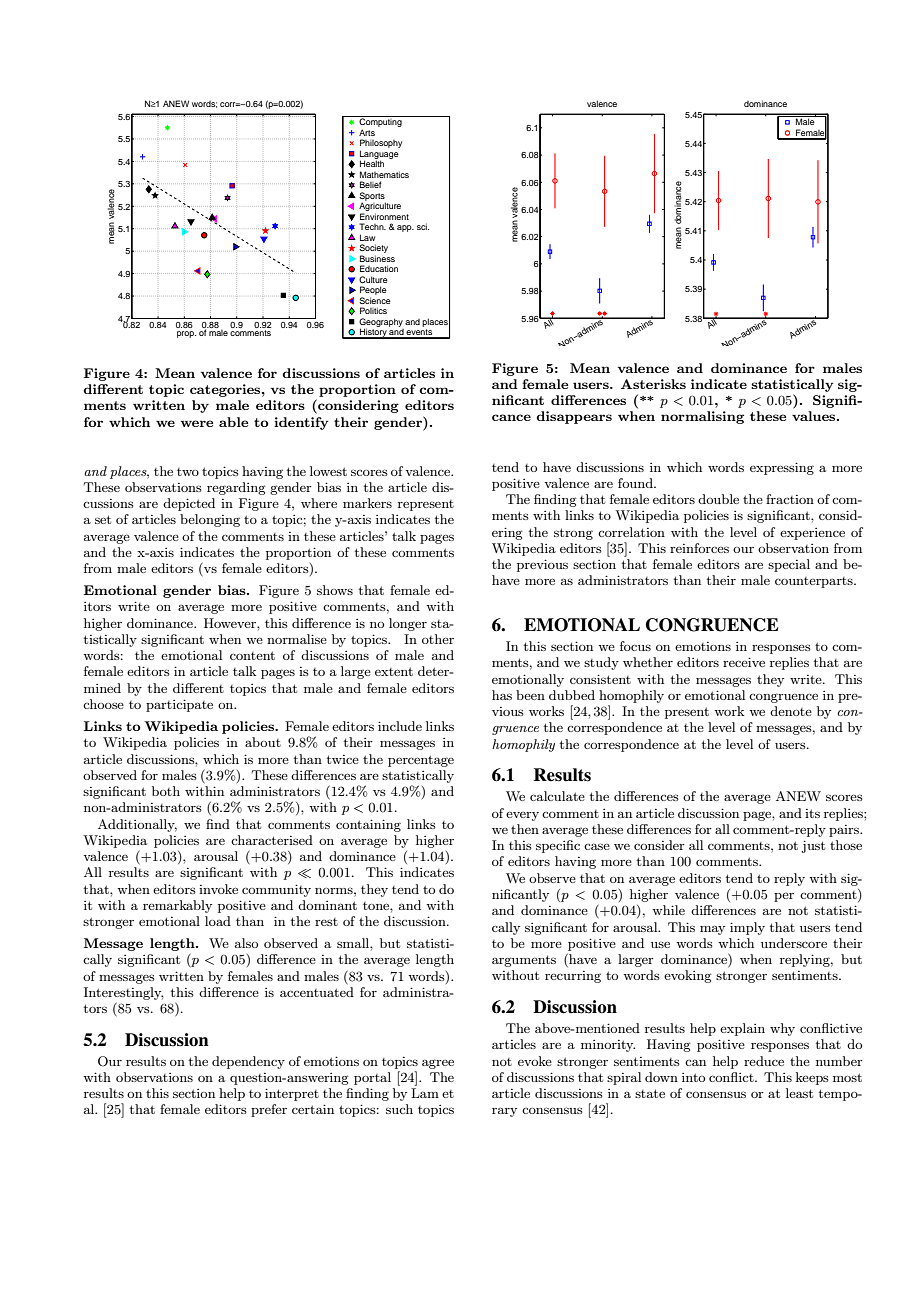 The image size is (924, 1308). I want to click on receive, so click(744, 662).
